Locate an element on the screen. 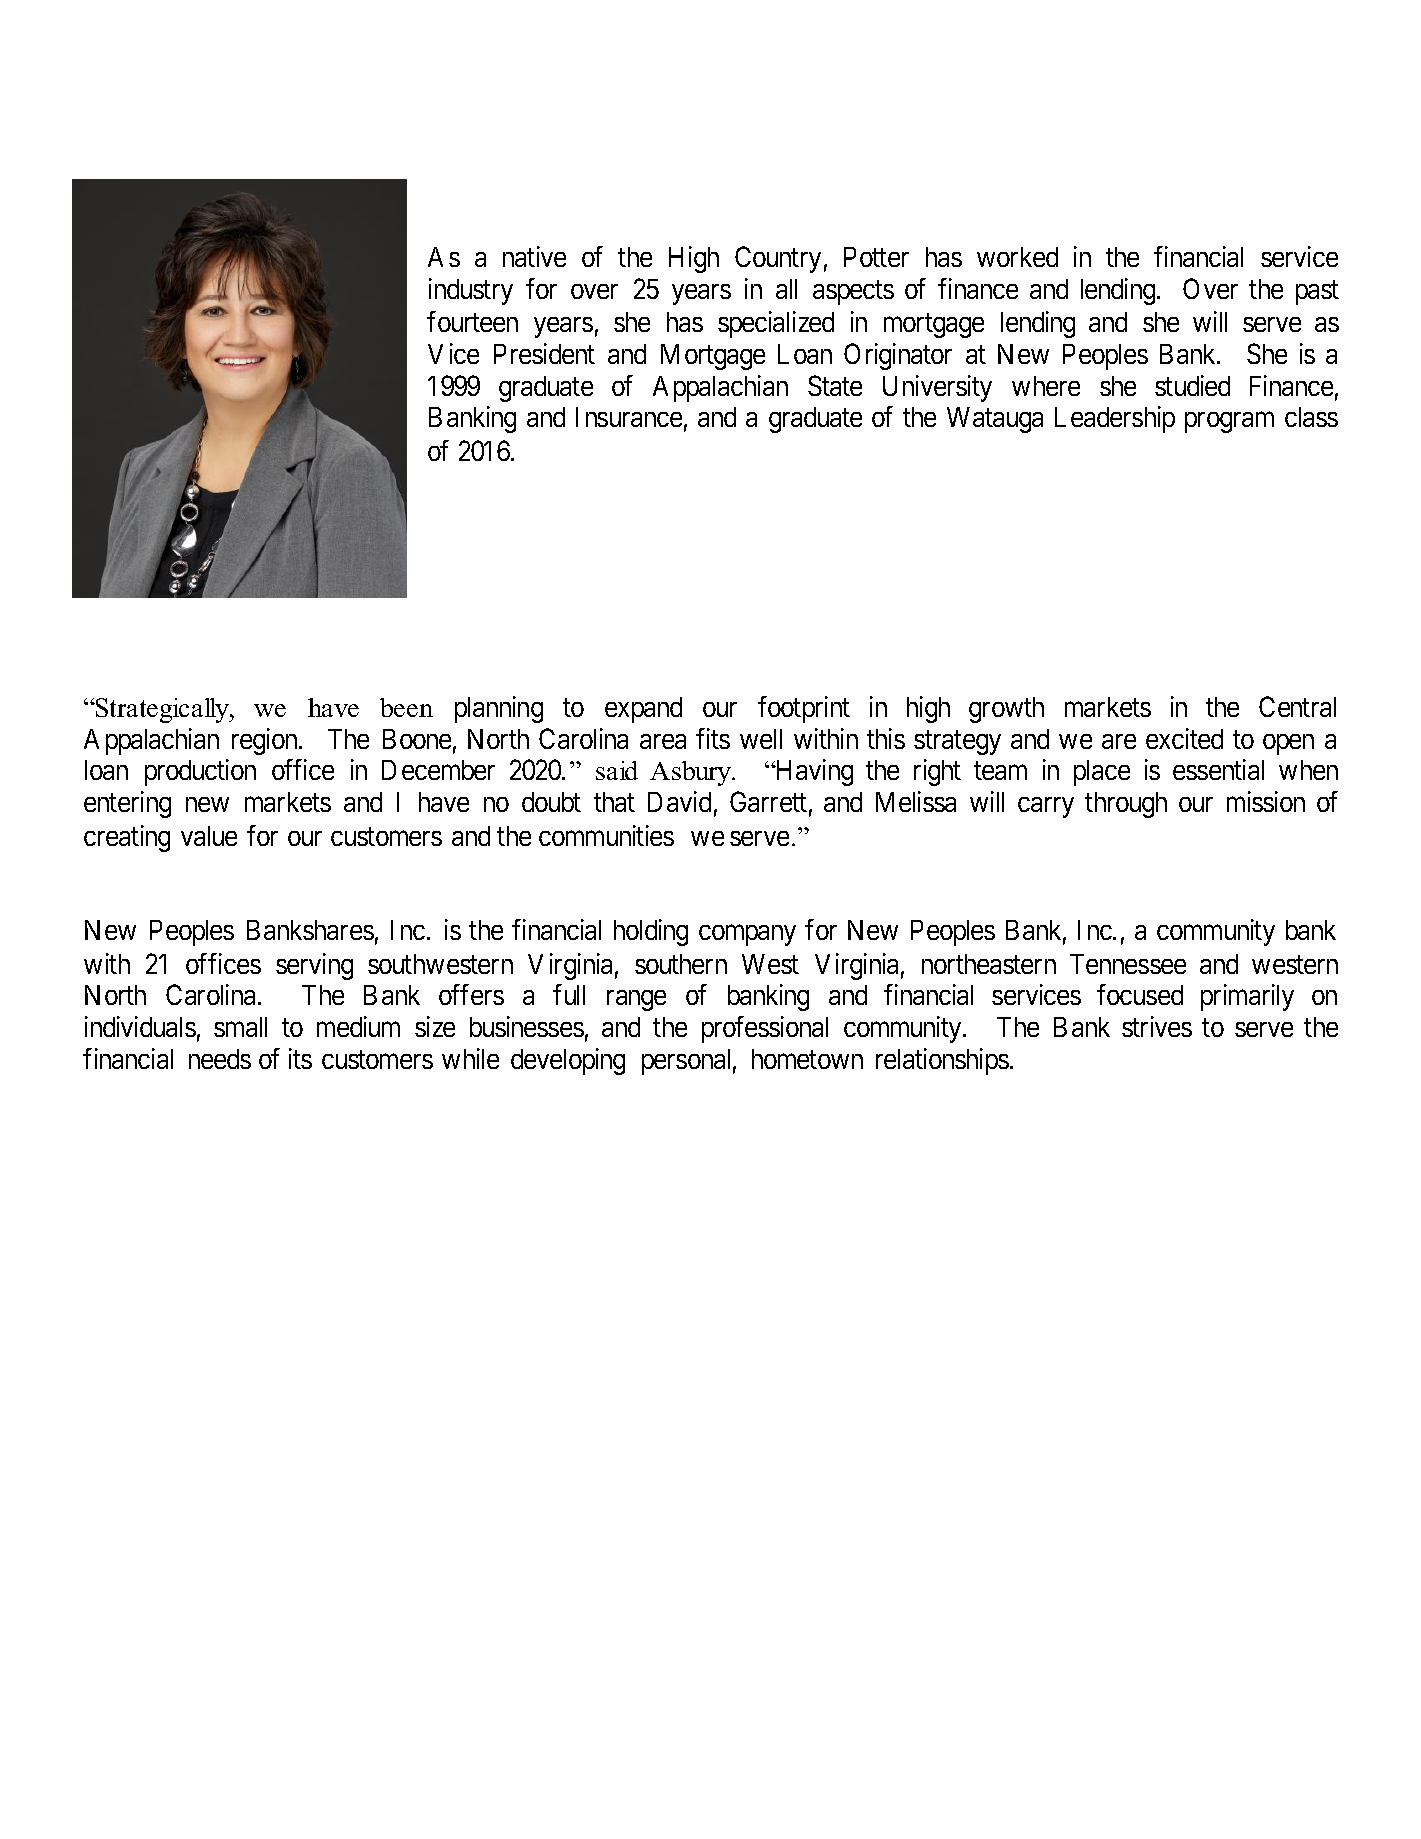 The width and height of the screenshot is (1421, 1839). program is located at coordinates (1229, 422).
